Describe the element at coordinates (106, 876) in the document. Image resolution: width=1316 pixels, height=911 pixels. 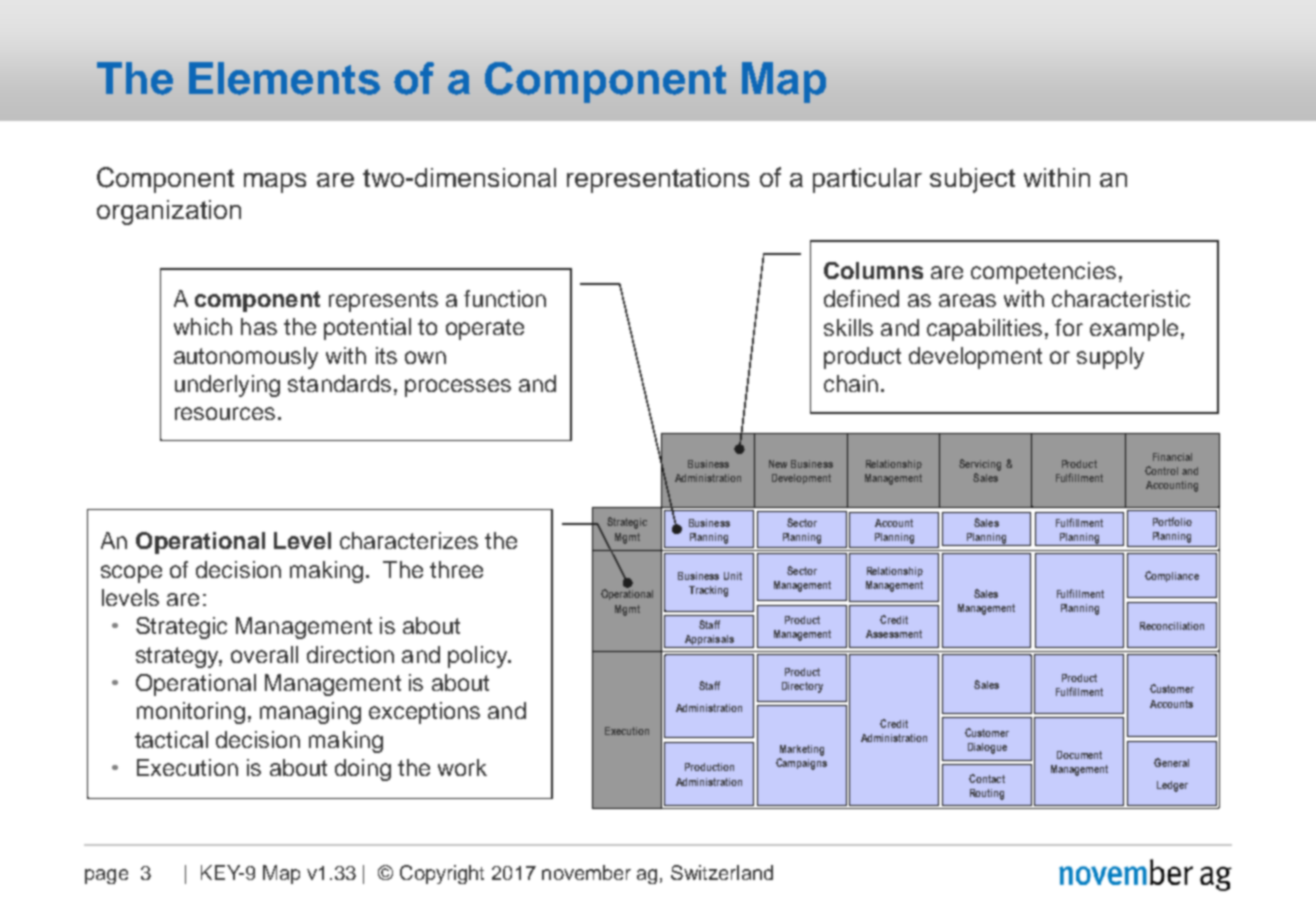
I see `page` at that location.
